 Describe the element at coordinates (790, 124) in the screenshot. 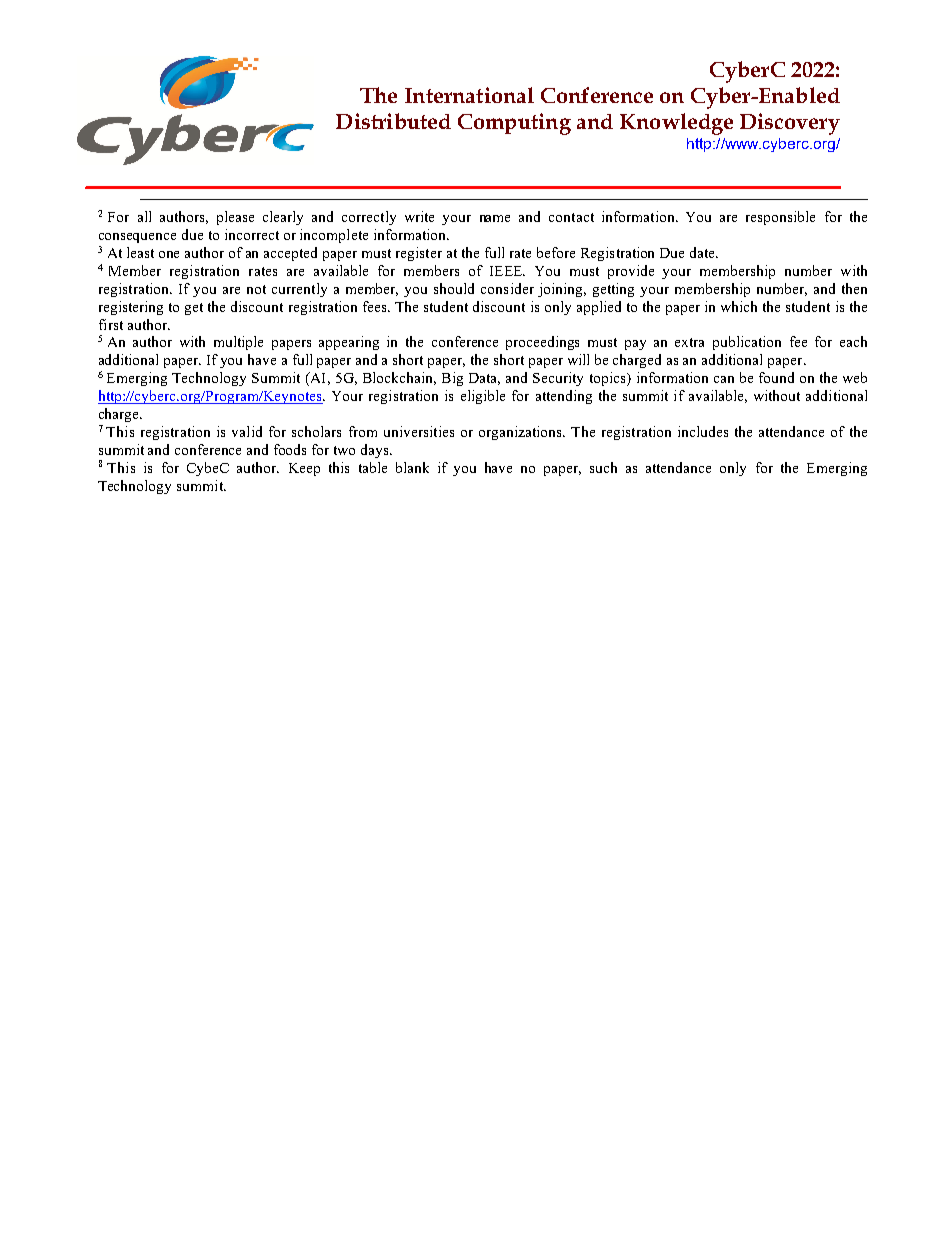

I see `Discovery` at that location.
